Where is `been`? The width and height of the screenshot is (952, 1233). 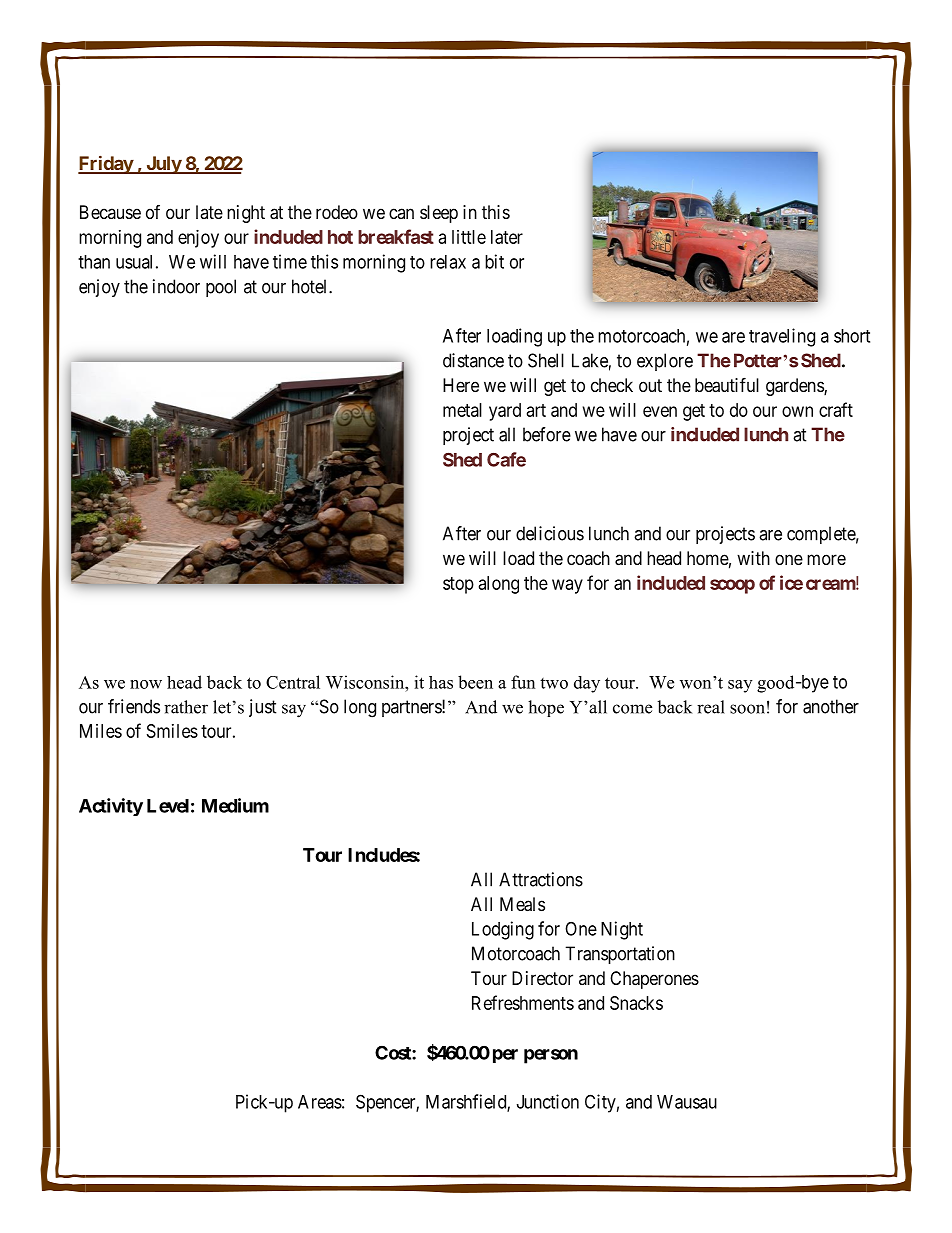 been is located at coordinates (475, 682).
